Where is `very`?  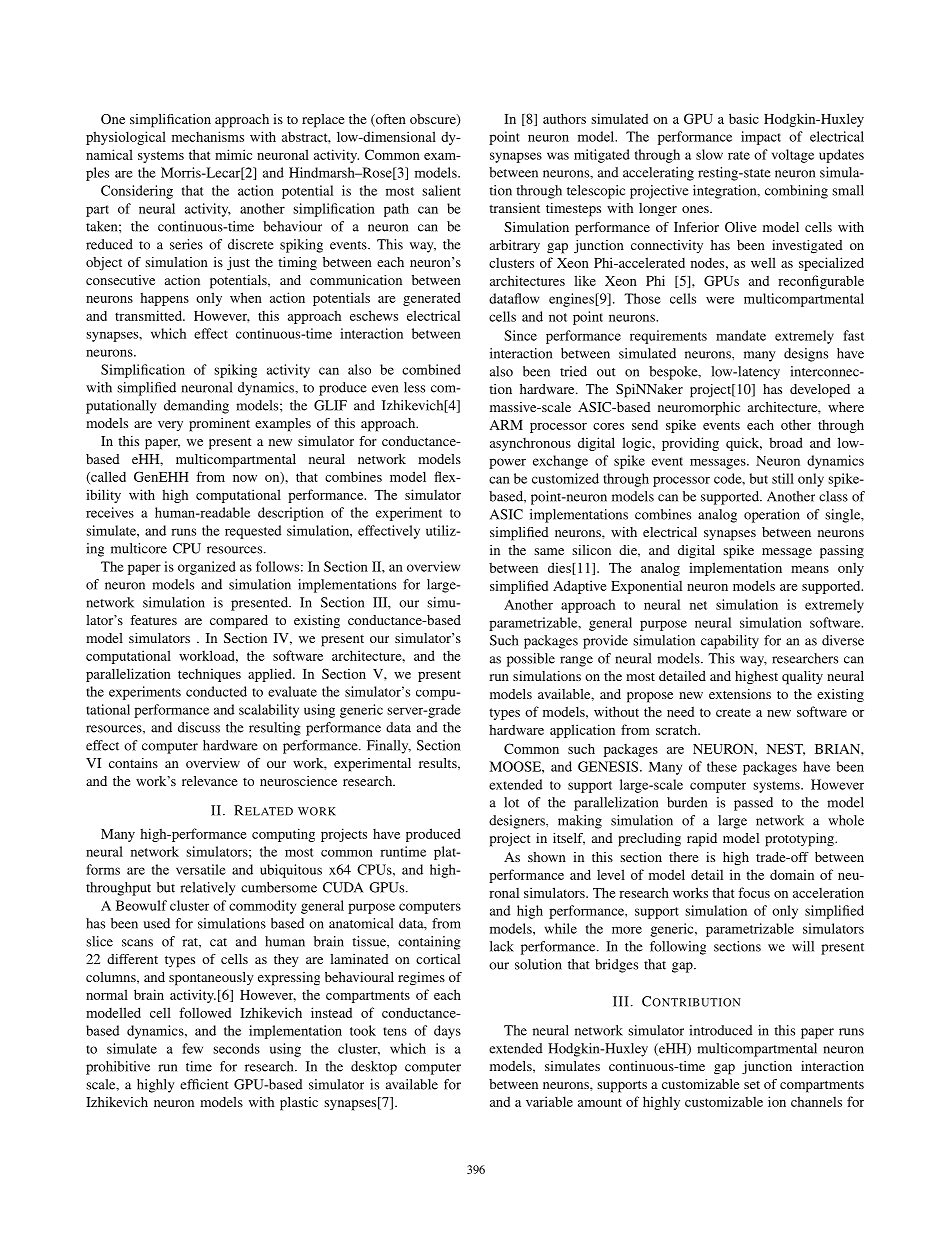 very is located at coordinates (170, 426).
